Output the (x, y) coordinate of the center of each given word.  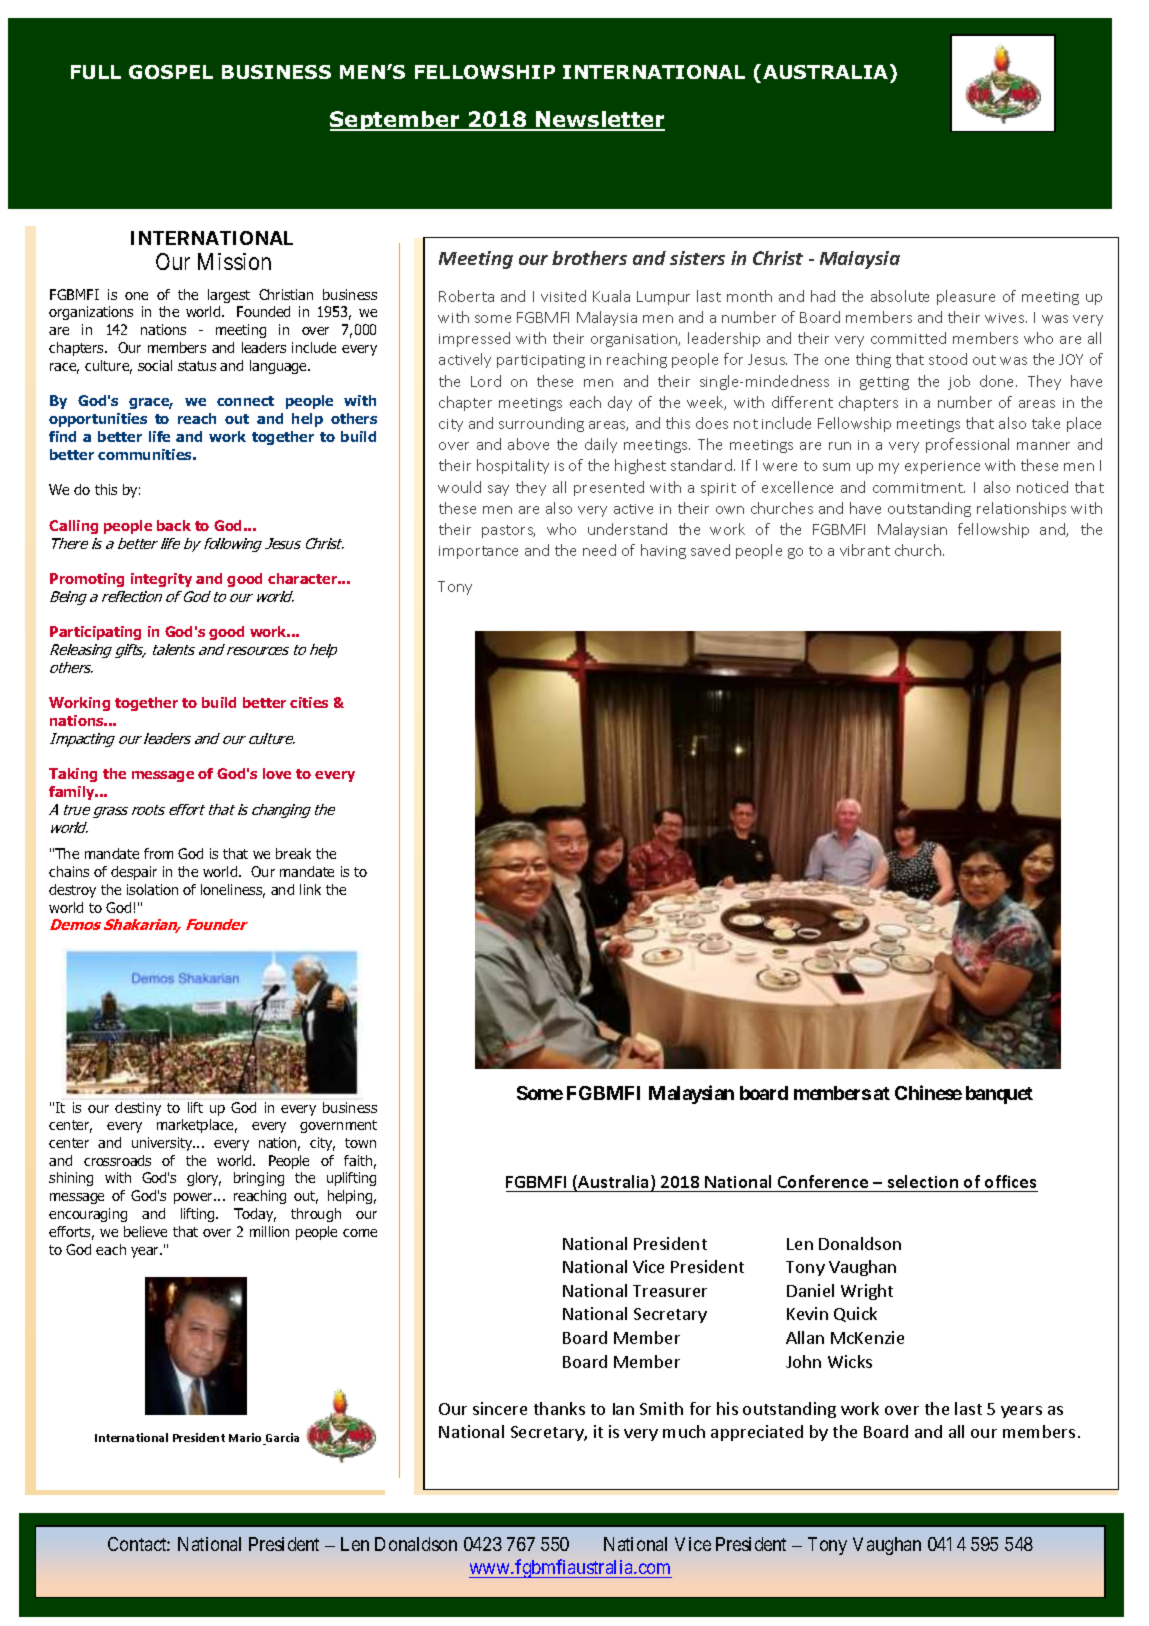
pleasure (966, 297)
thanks (559, 1408)
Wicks (850, 1361)
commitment (919, 488)
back (174, 525)
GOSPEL (171, 72)
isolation (152, 889)
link (310, 889)
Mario (247, 1439)
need (599, 550)
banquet (999, 1095)
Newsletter (599, 120)
